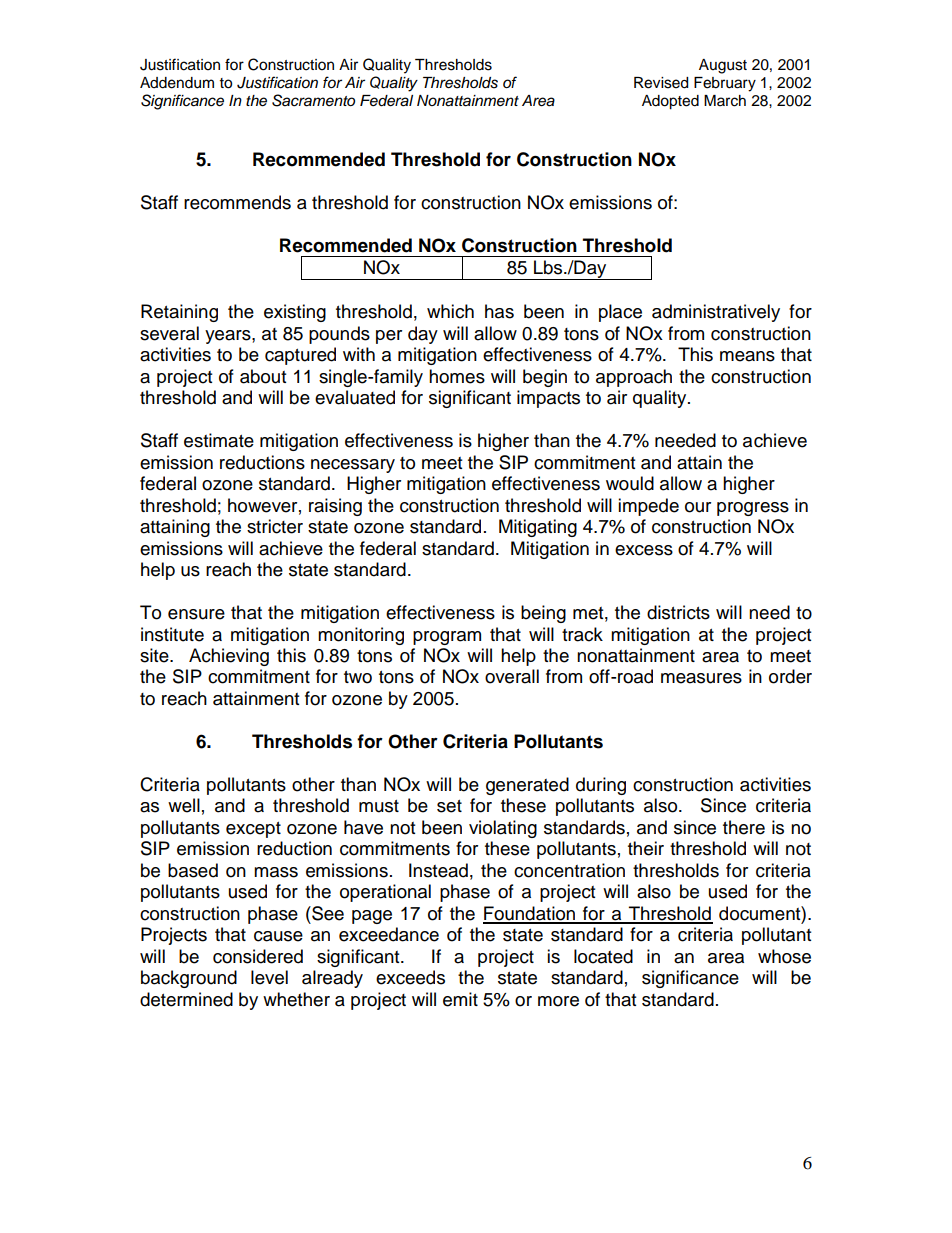  What do you see at coordinates (512, 676) in the image?
I see `overall` at bounding box center [512, 676].
